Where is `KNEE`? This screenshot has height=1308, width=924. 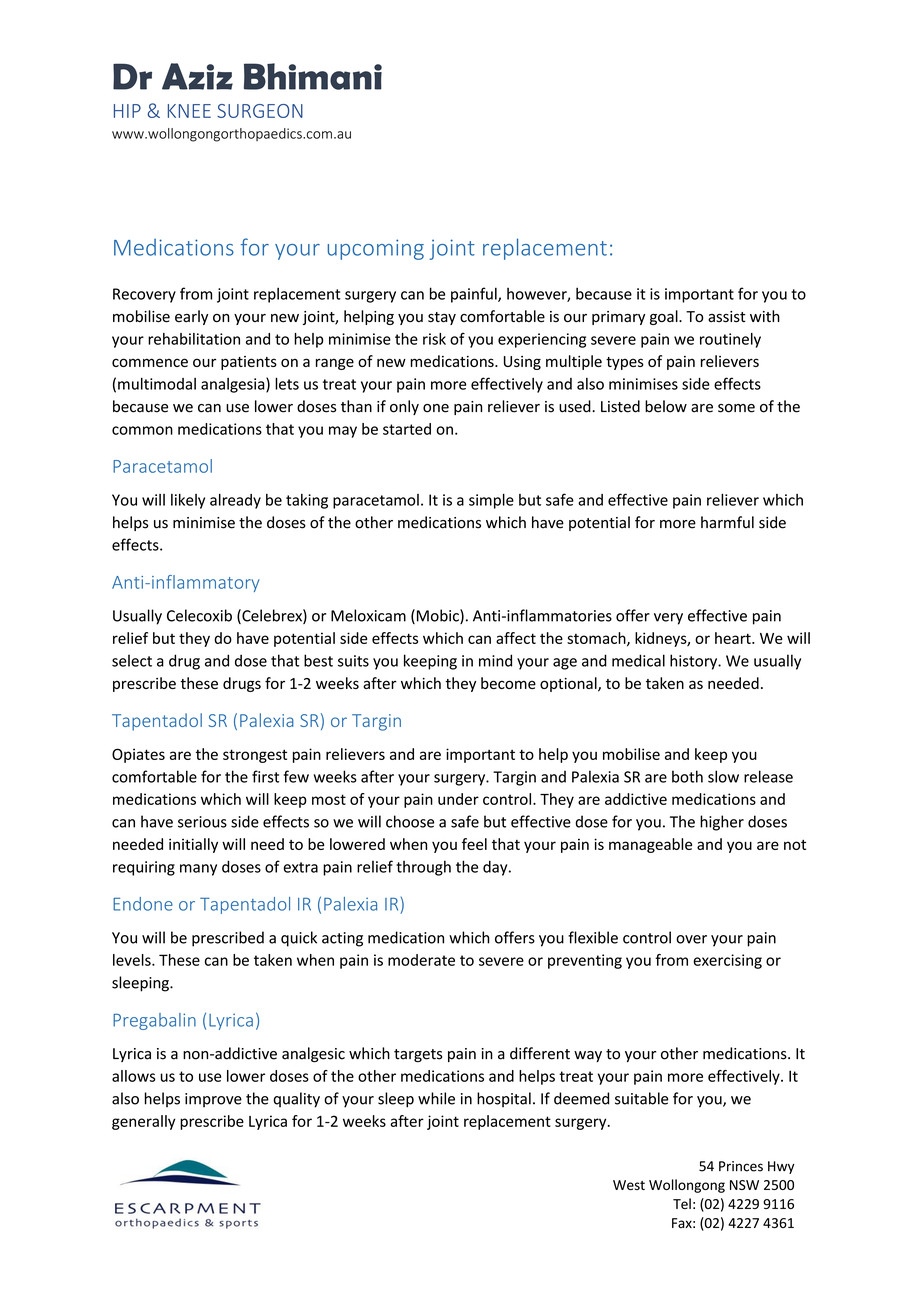
KNEE is located at coordinates (189, 111).
